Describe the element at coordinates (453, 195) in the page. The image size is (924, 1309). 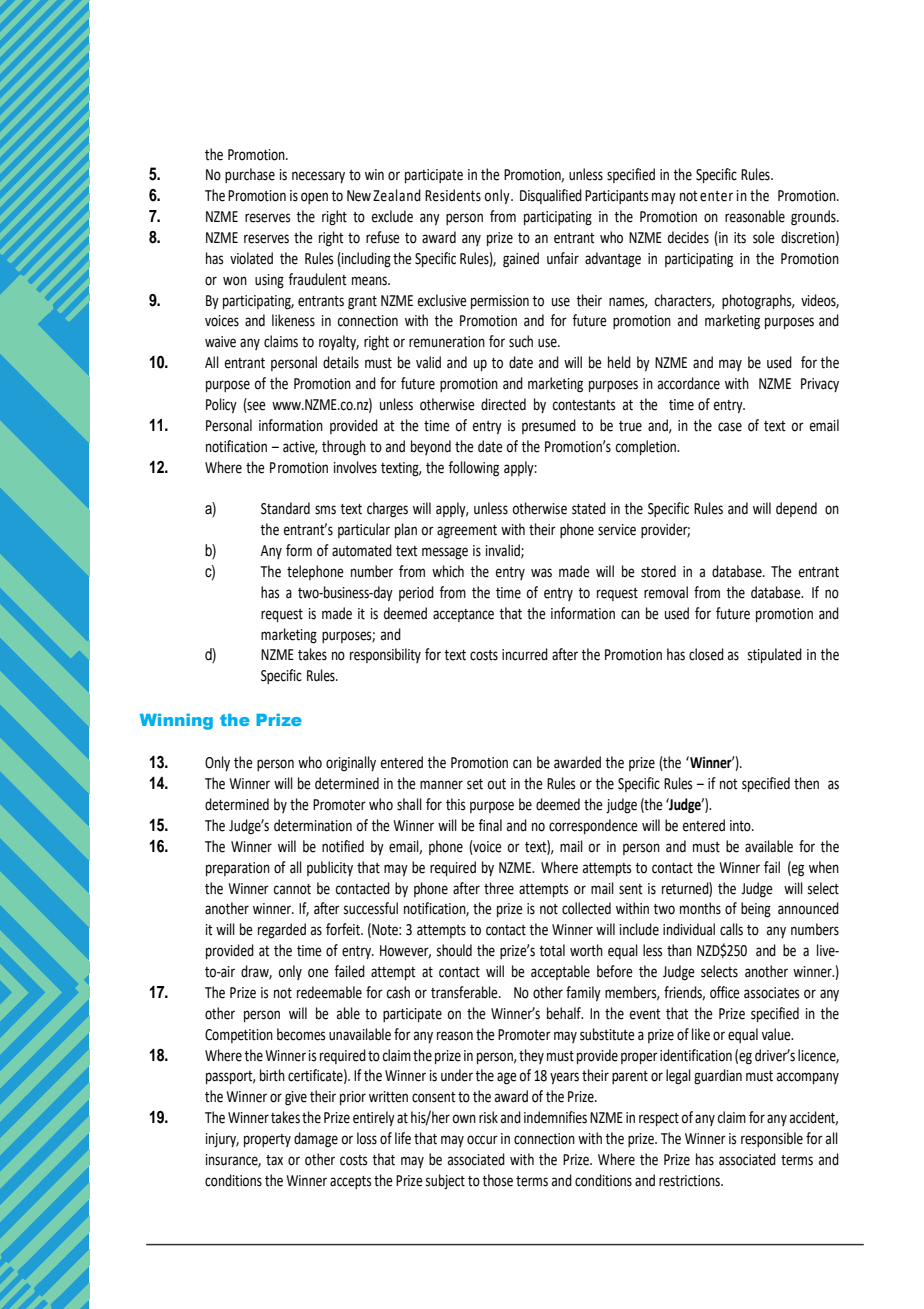
I see `Residents` at that location.
